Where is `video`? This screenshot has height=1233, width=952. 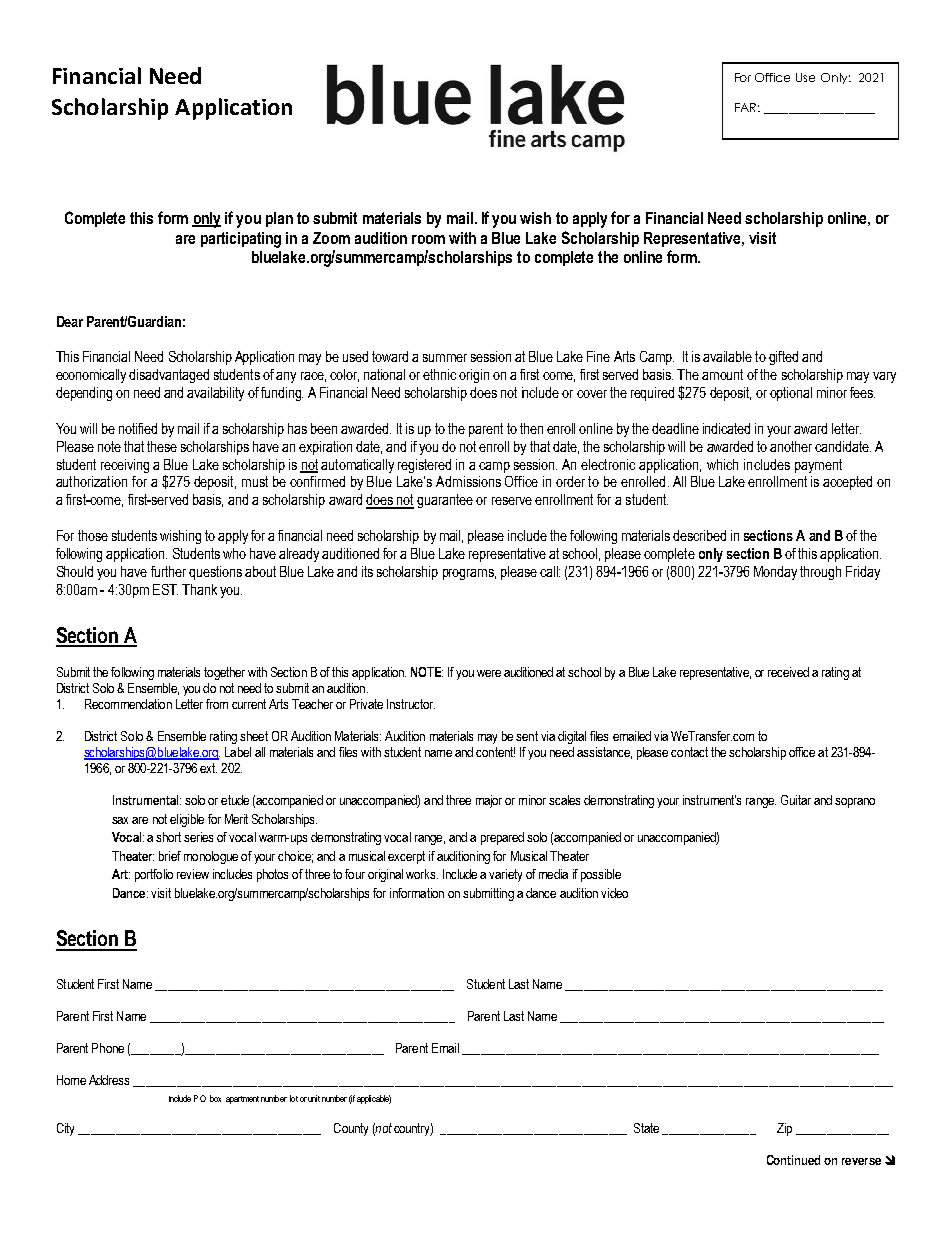
video is located at coordinates (614, 893).
